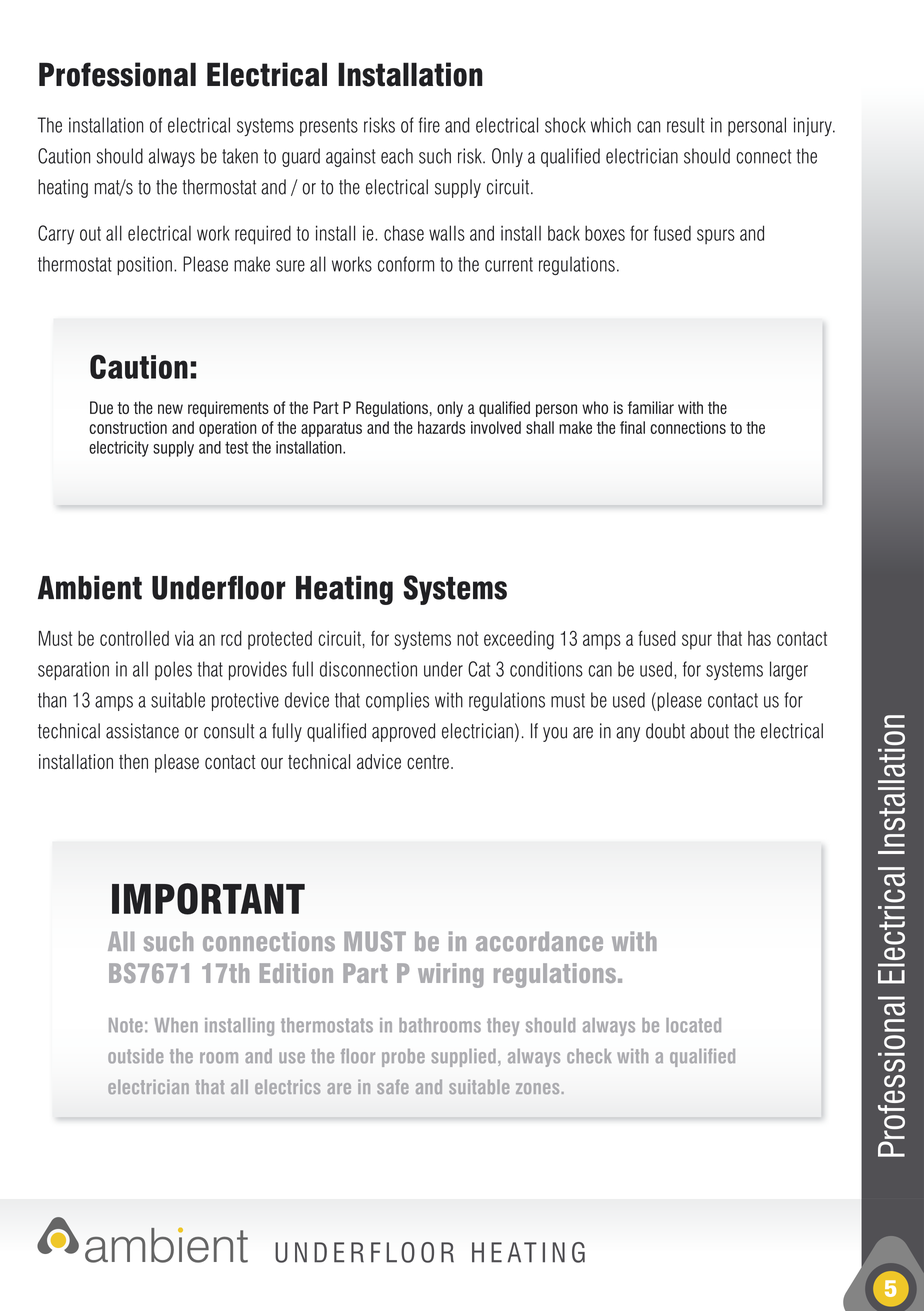 The width and height of the screenshot is (924, 1311). What do you see at coordinates (403, 1058) in the screenshot?
I see `probe` at bounding box center [403, 1058].
